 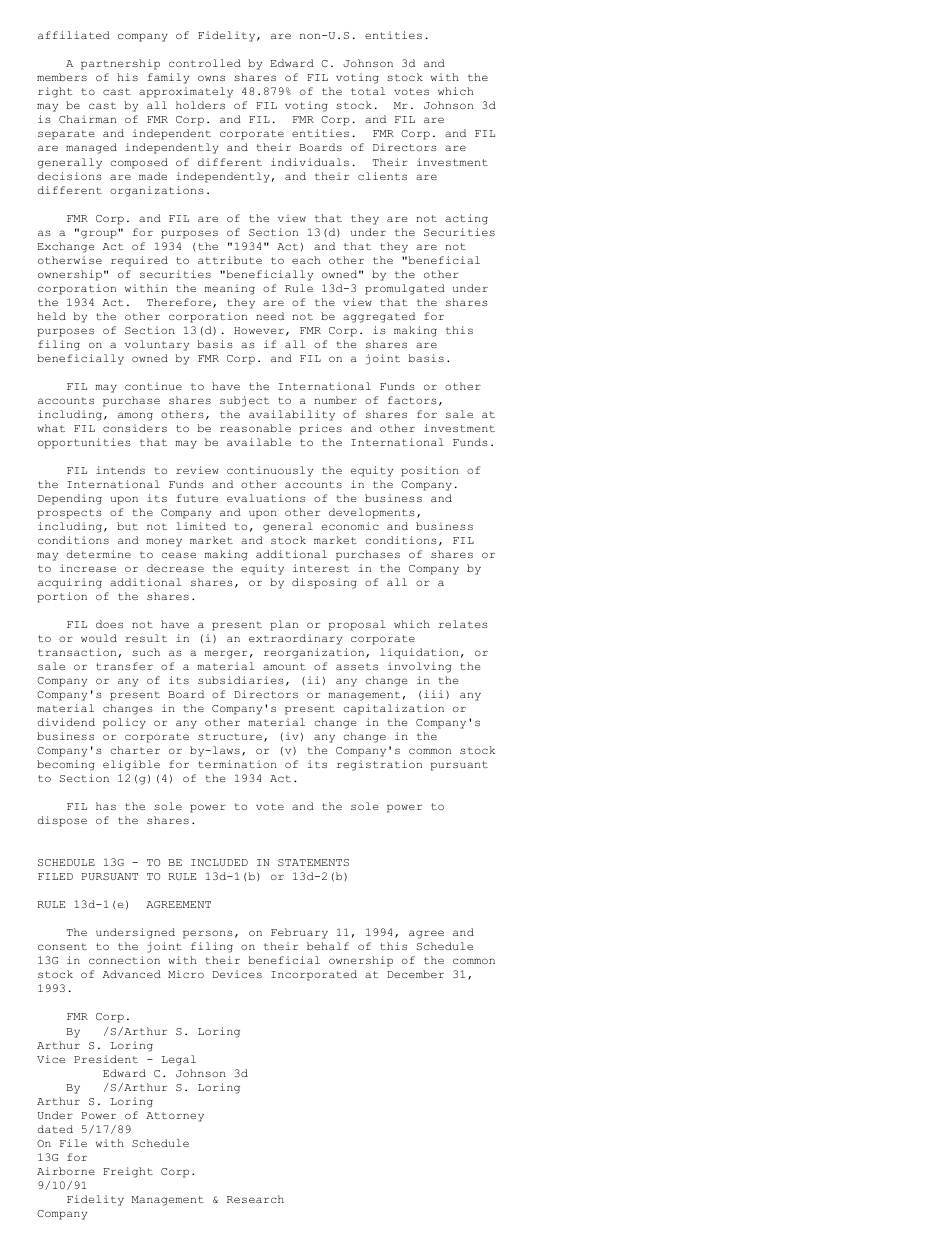 What do you see at coordinates (211, 78) in the screenshot?
I see `owns` at bounding box center [211, 78].
